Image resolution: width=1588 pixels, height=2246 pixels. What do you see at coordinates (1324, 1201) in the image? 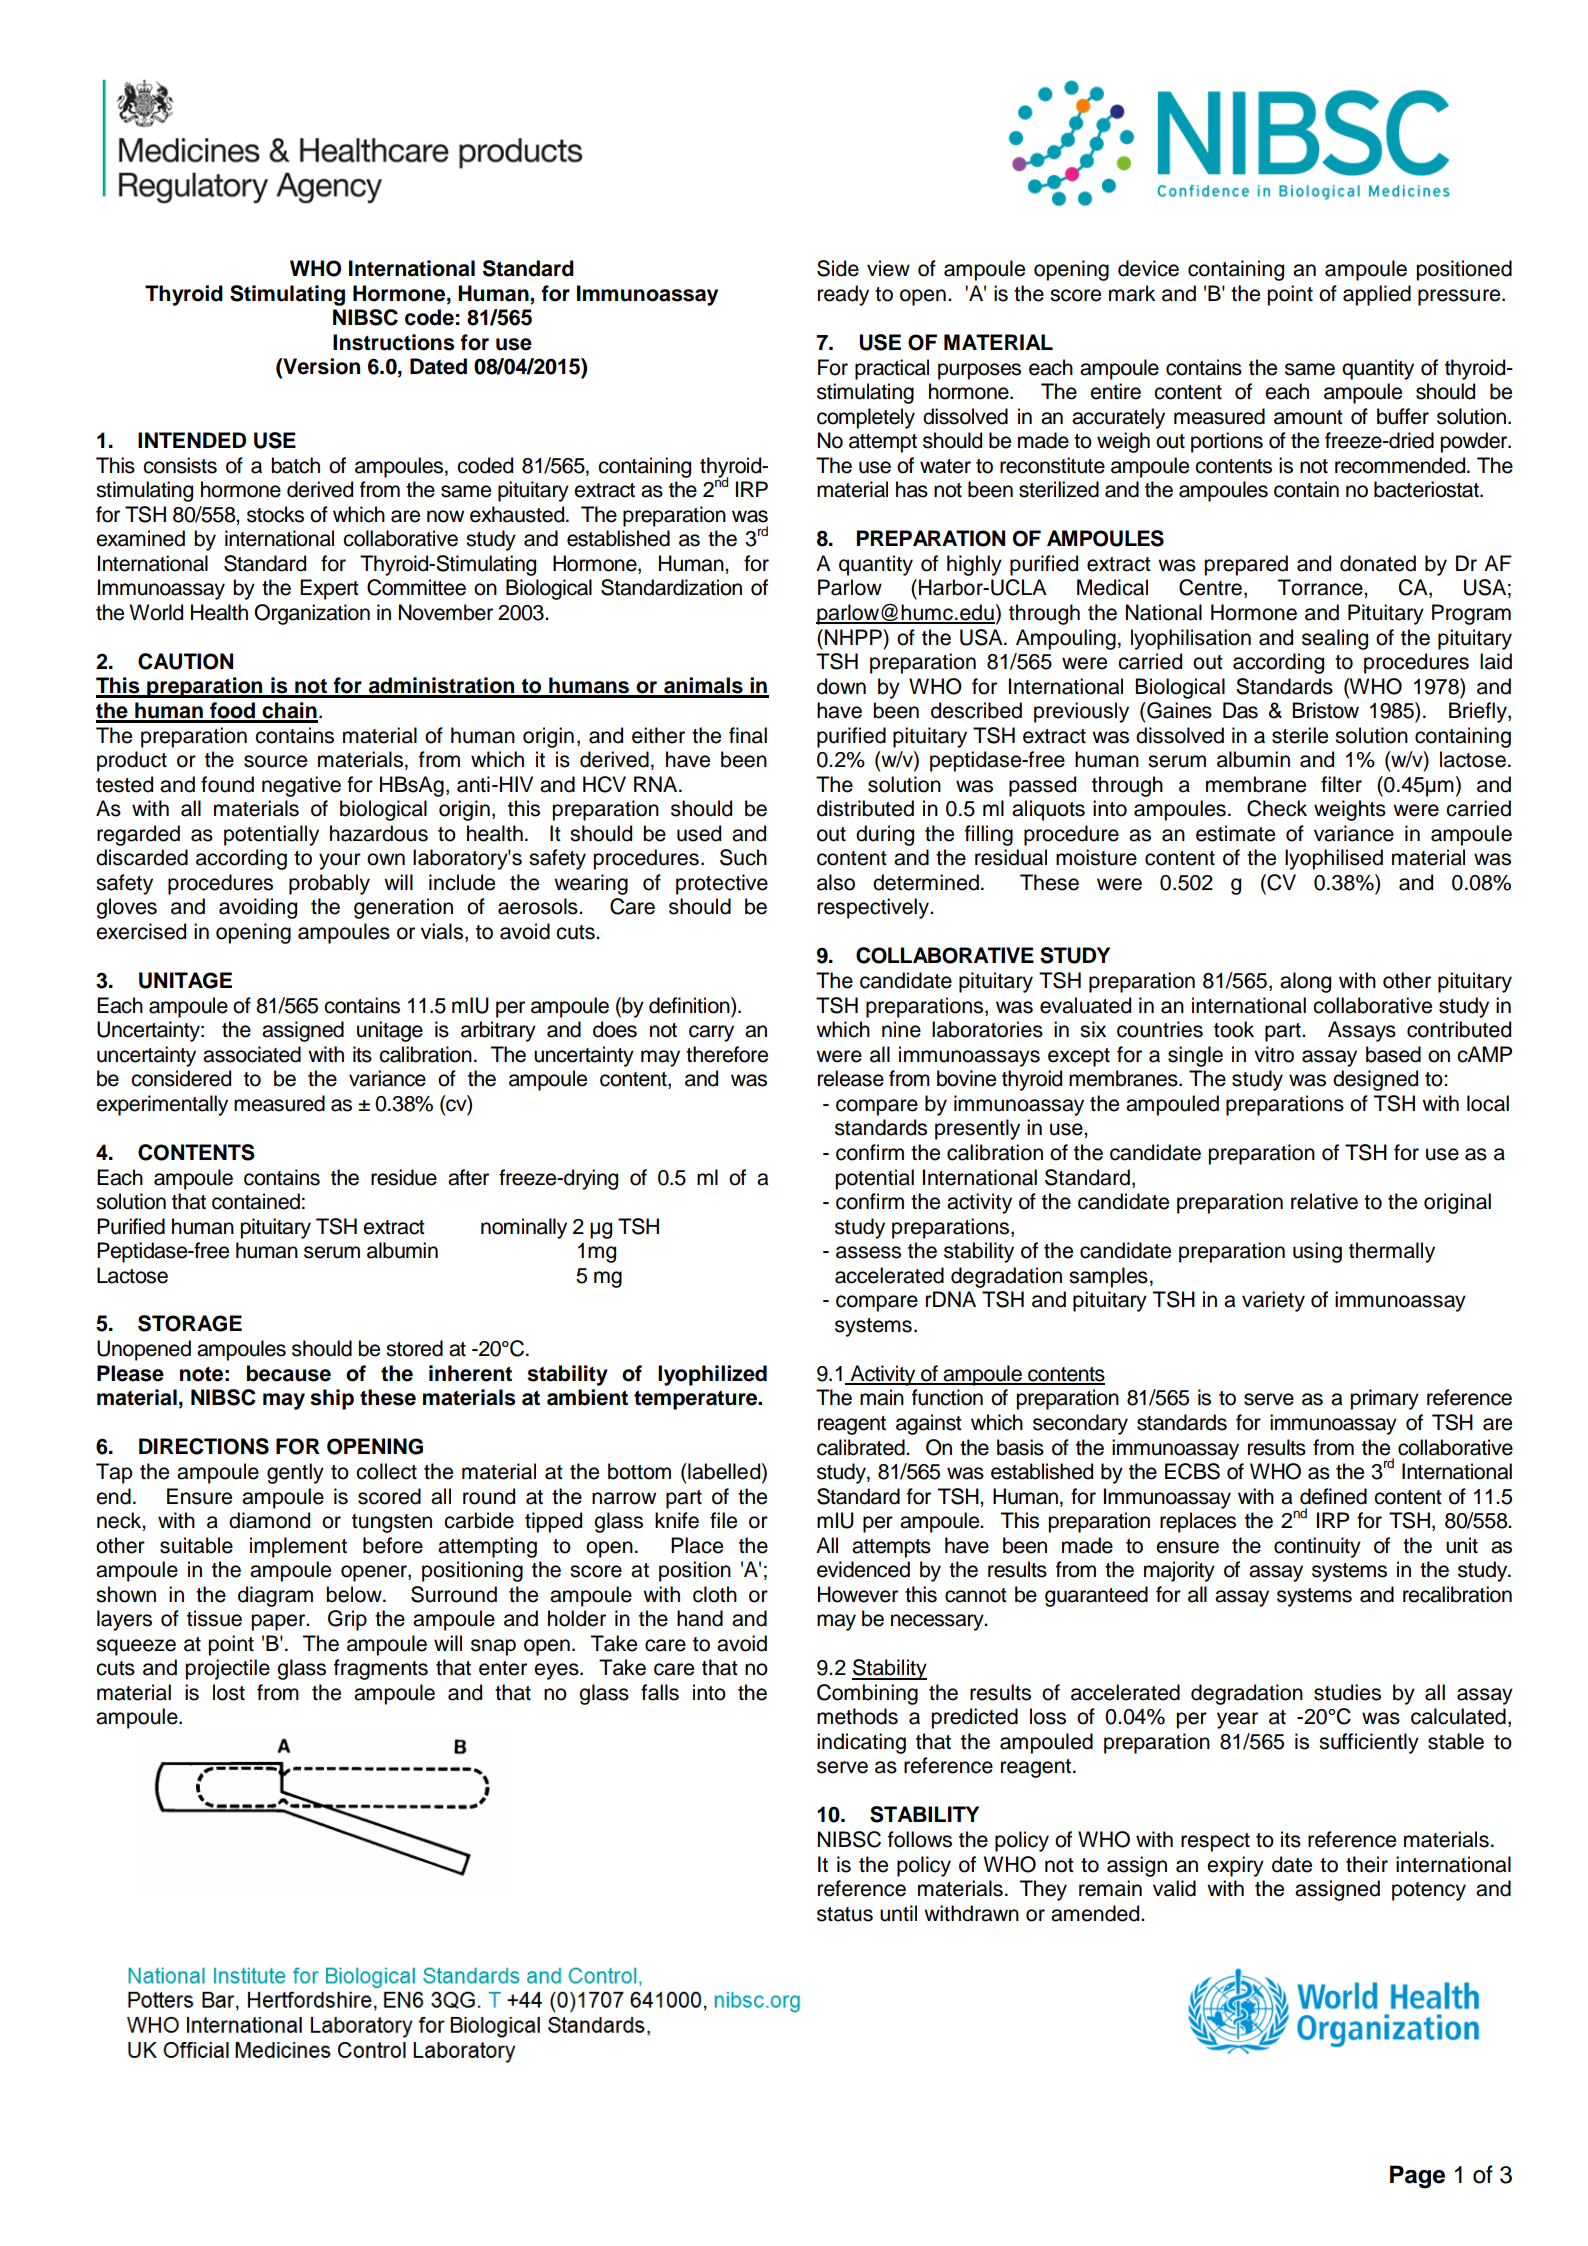
I see `relative` at bounding box center [1324, 1201].
